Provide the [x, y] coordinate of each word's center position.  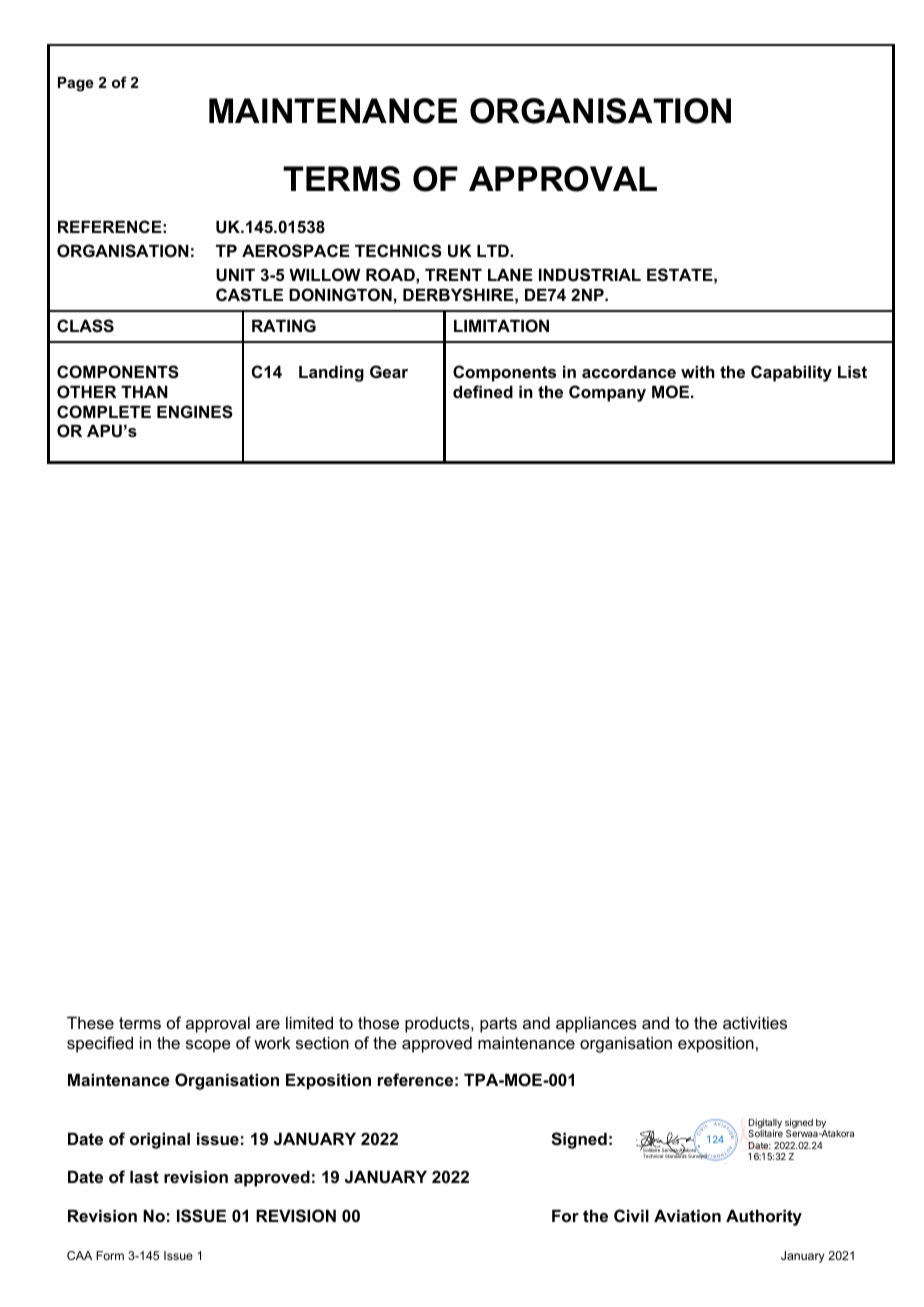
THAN [144, 391]
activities [755, 1022]
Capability [791, 373]
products [438, 1024]
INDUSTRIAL [590, 275]
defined [483, 391]
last [144, 1176]
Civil [631, 1215]
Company [607, 393]
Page [76, 84]
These [90, 1022]
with [698, 371]
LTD [494, 250]
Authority [764, 1217]
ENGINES [195, 412]
